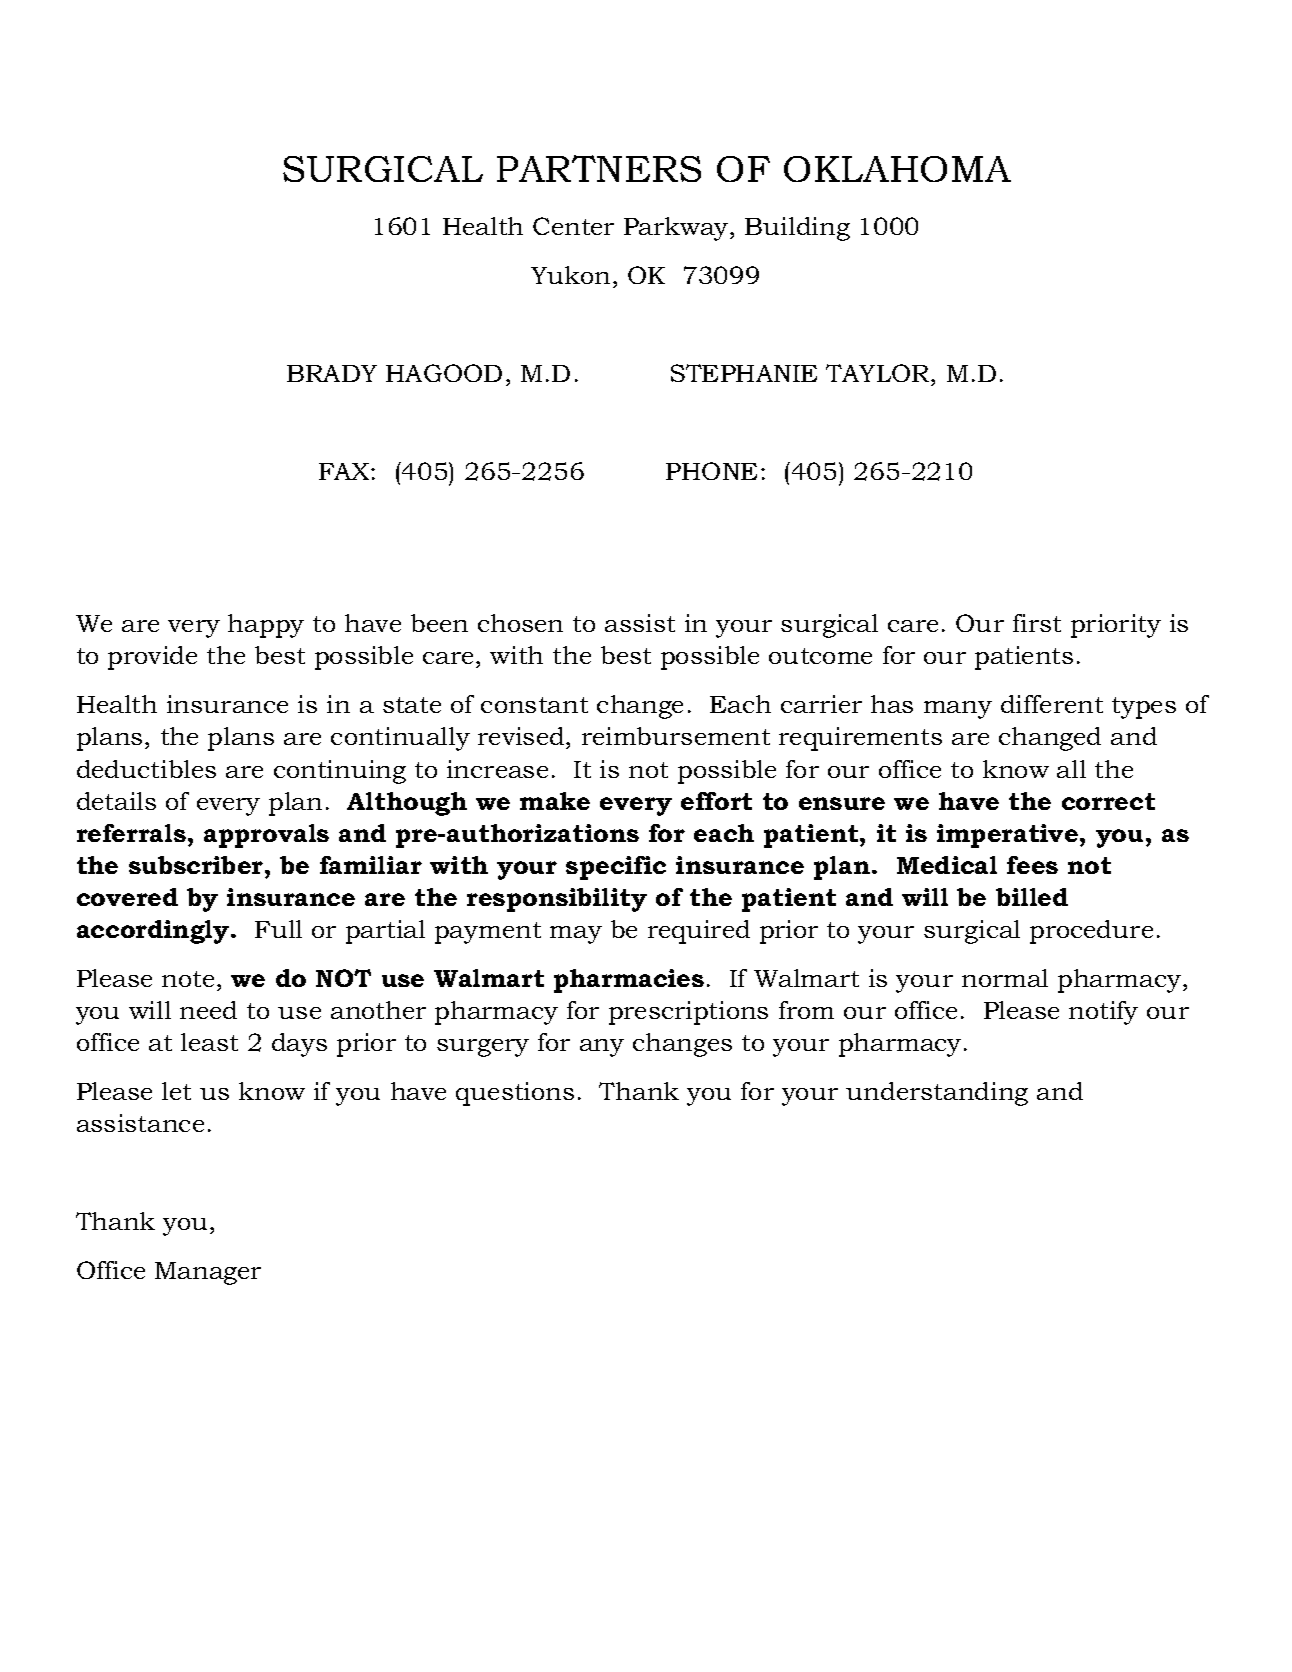 This screenshot has width=1292, height=1672. Describe the element at coordinates (879, 373) in the screenshot. I see `TAYLOR` at that location.
